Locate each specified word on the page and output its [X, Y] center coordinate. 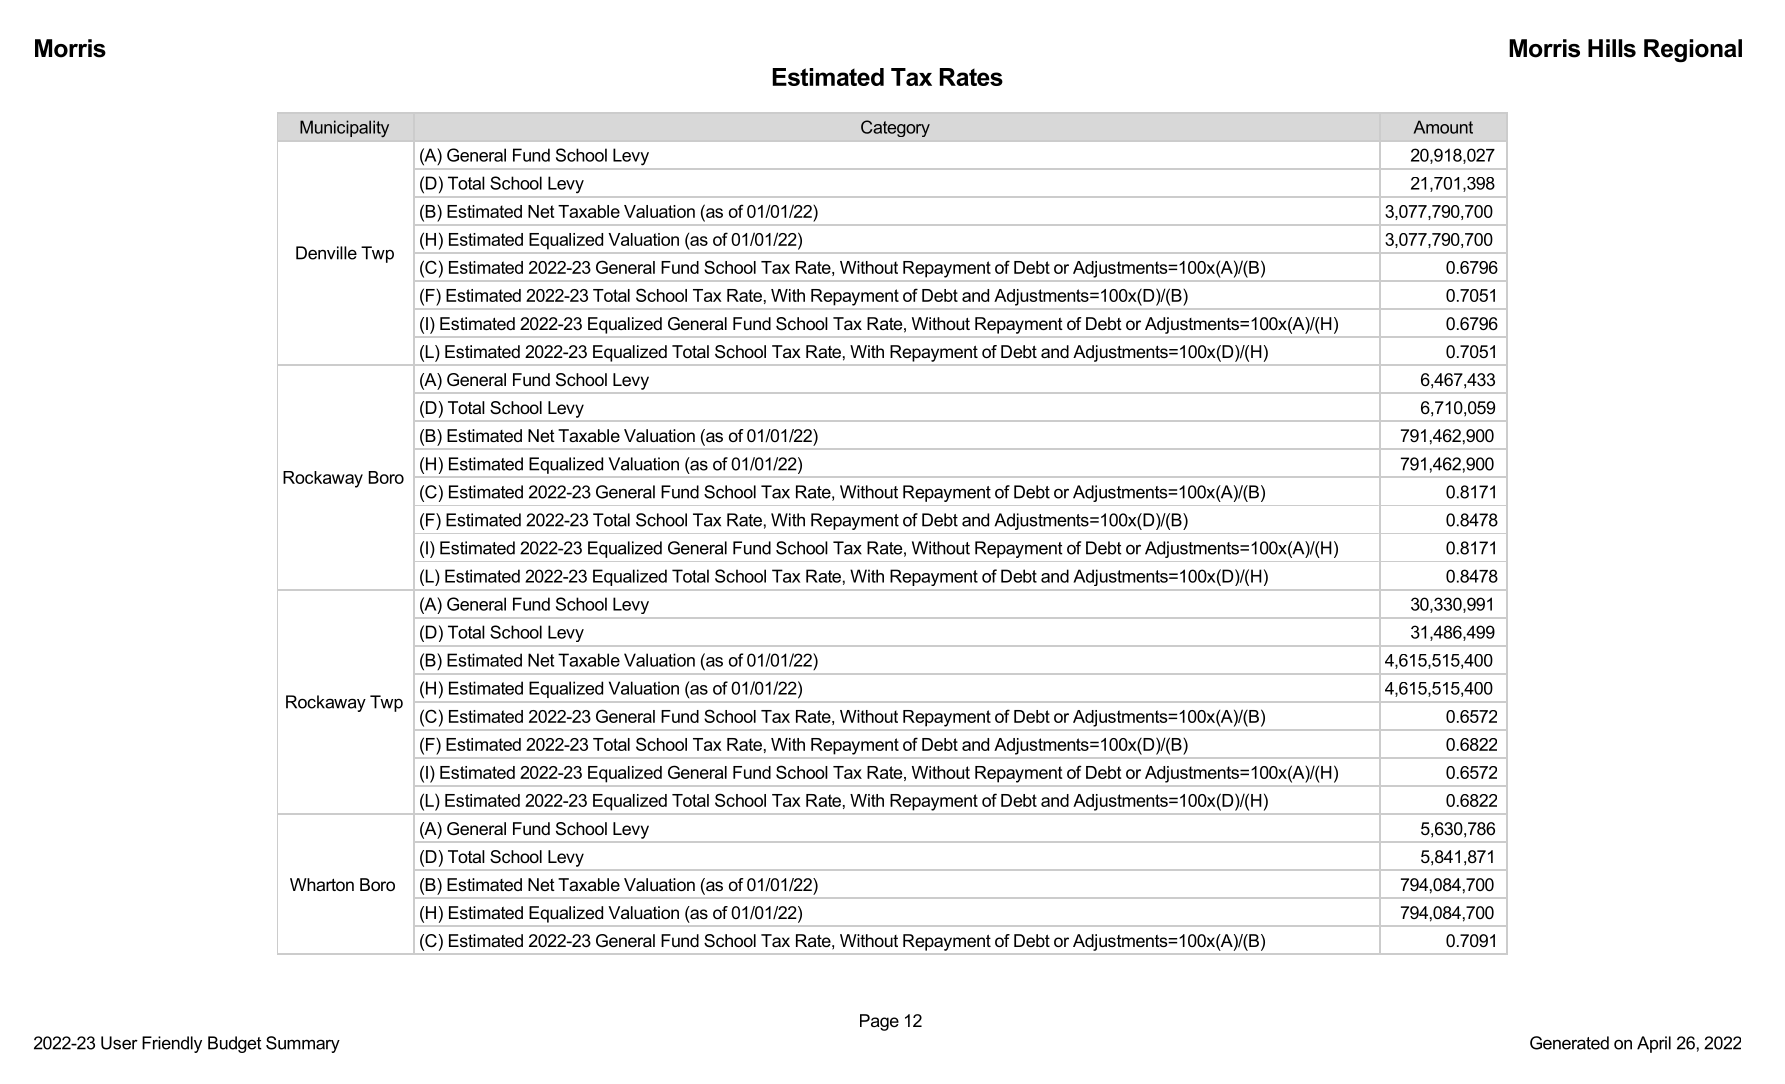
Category [895, 128]
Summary [303, 1044]
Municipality [344, 128]
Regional [1693, 51]
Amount [1443, 127]
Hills [1612, 48]
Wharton [322, 884]
